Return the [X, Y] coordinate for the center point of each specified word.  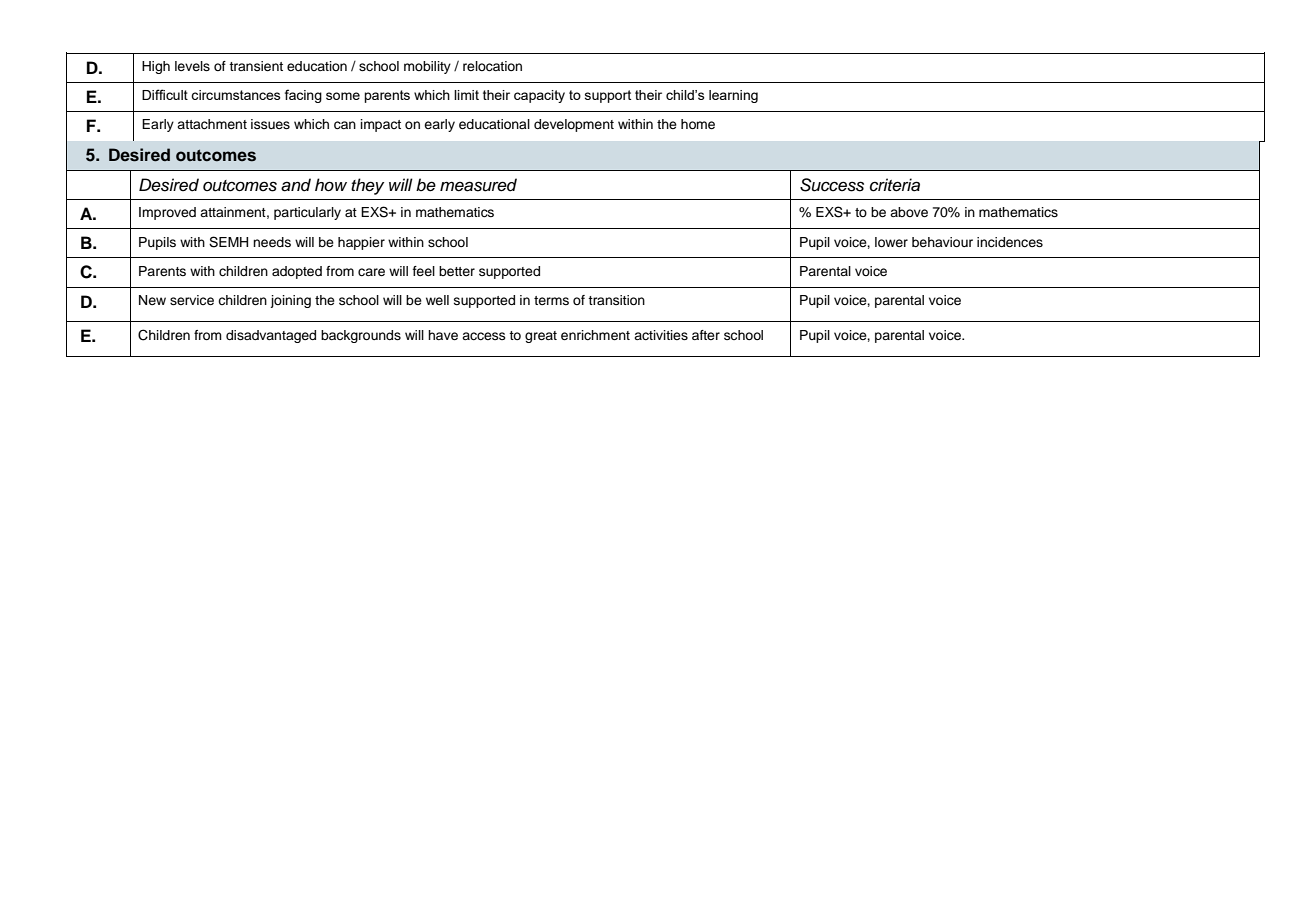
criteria [895, 185]
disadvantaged [271, 336]
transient [256, 66]
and [296, 185]
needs [272, 242]
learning [733, 96]
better [457, 271]
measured [478, 185]
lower [891, 242]
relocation [492, 66]
